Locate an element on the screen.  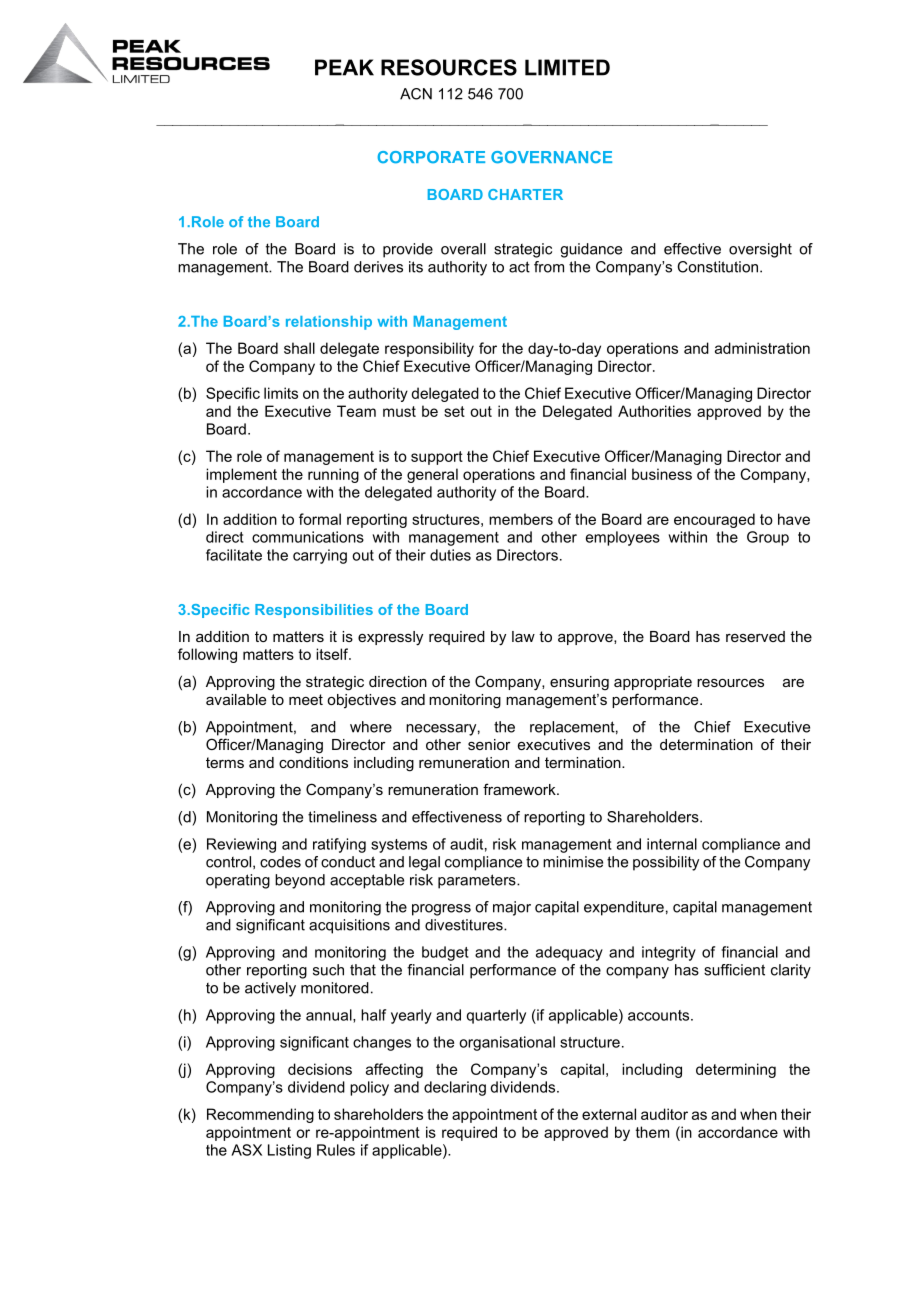
law is located at coordinates (523, 636).
